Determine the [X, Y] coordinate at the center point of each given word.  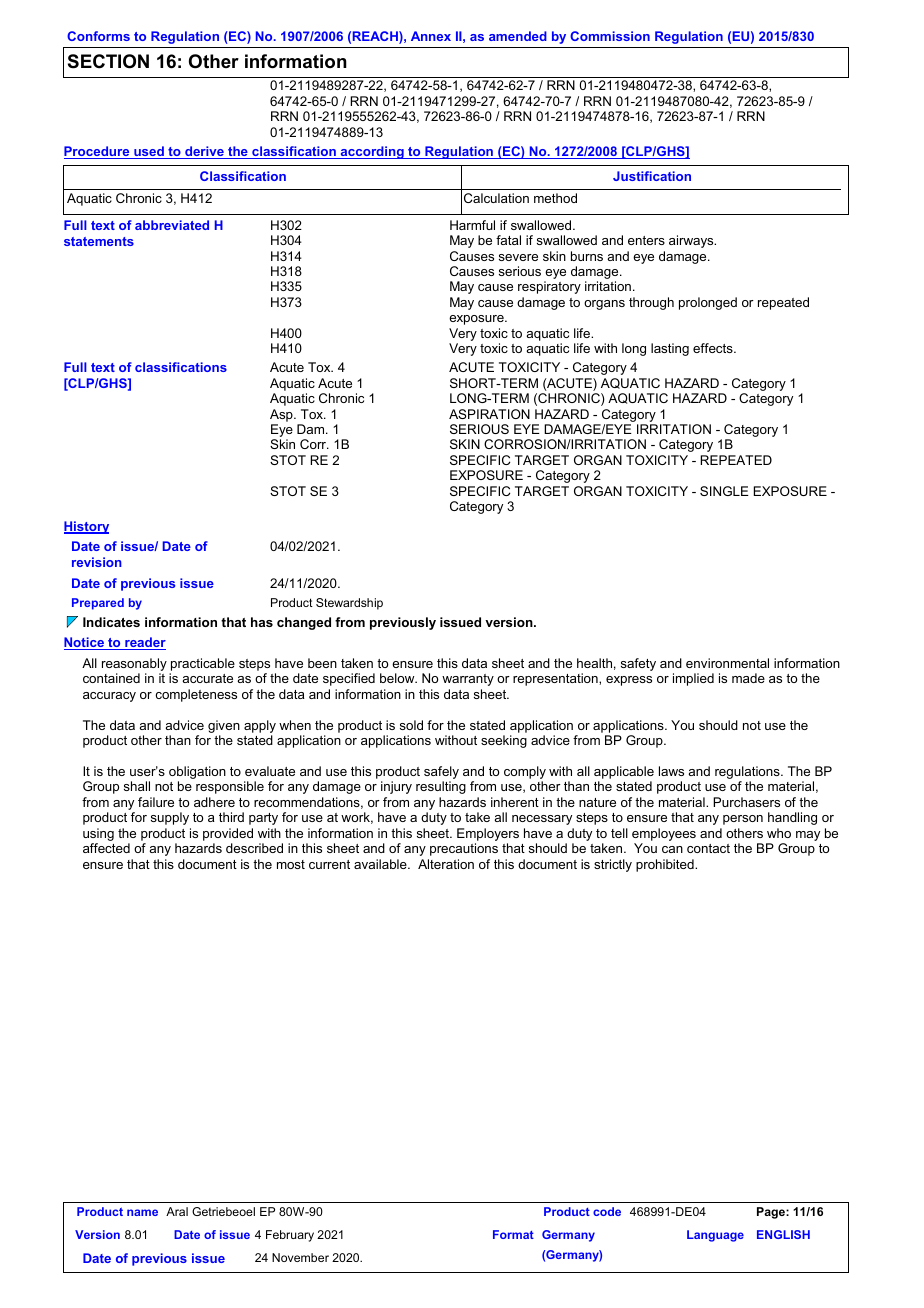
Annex [431, 36]
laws [671, 771]
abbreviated [172, 225]
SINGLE [724, 491]
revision [96, 562]
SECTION [108, 61]
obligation [197, 774]
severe [518, 257]
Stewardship [349, 604]
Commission [610, 36]
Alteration [446, 864]
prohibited [666, 865]
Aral [177, 1211]
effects [714, 348]
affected [106, 848]
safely [441, 774]
